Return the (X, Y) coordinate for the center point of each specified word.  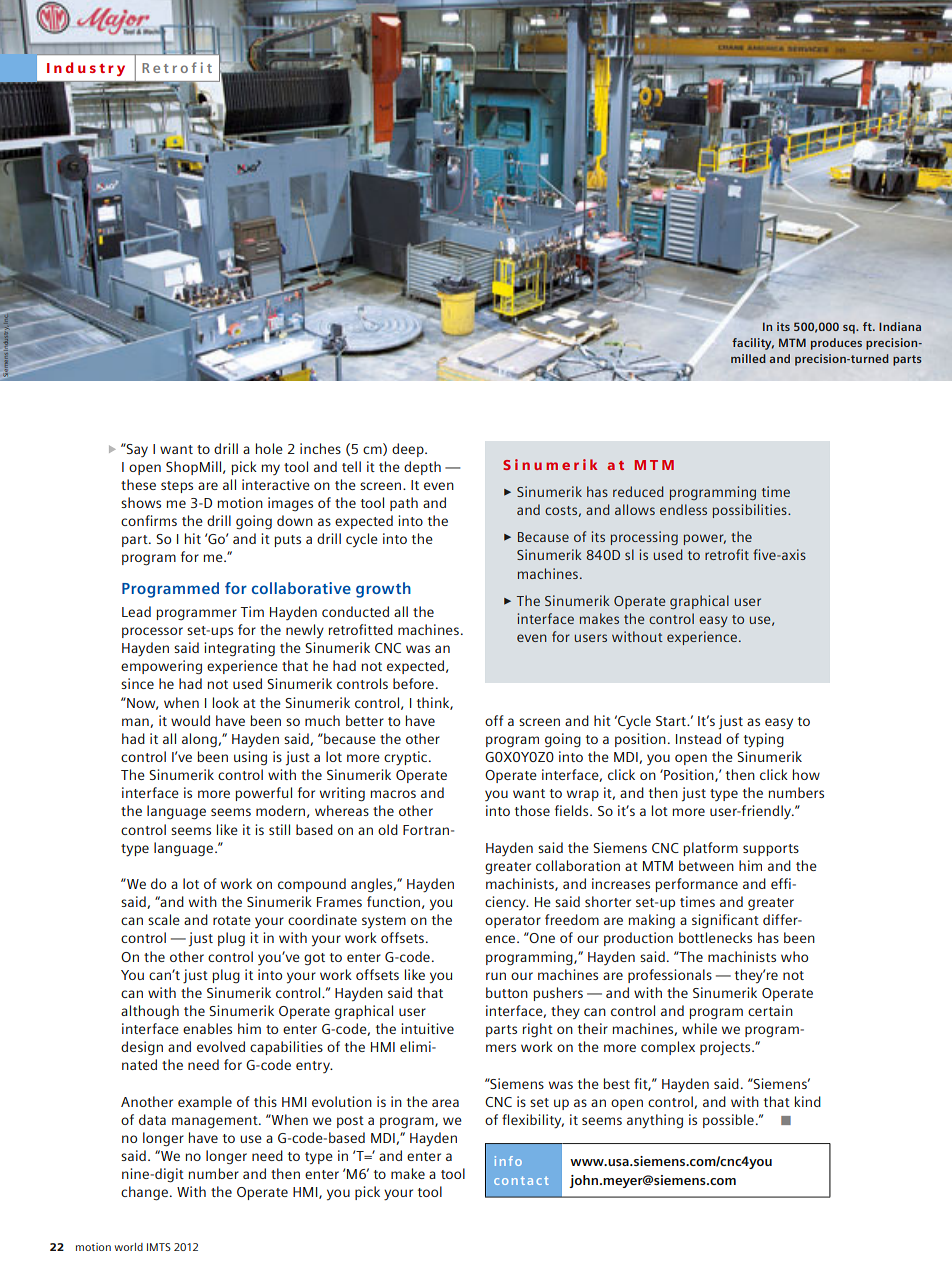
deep (409, 450)
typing (764, 740)
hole (269, 448)
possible (728, 1121)
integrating (239, 649)
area (445, 1103)
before (413, 683)
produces (836, 344)
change (144, 1193)
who (794, 956)
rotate (232, 920)
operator (513, 922)
